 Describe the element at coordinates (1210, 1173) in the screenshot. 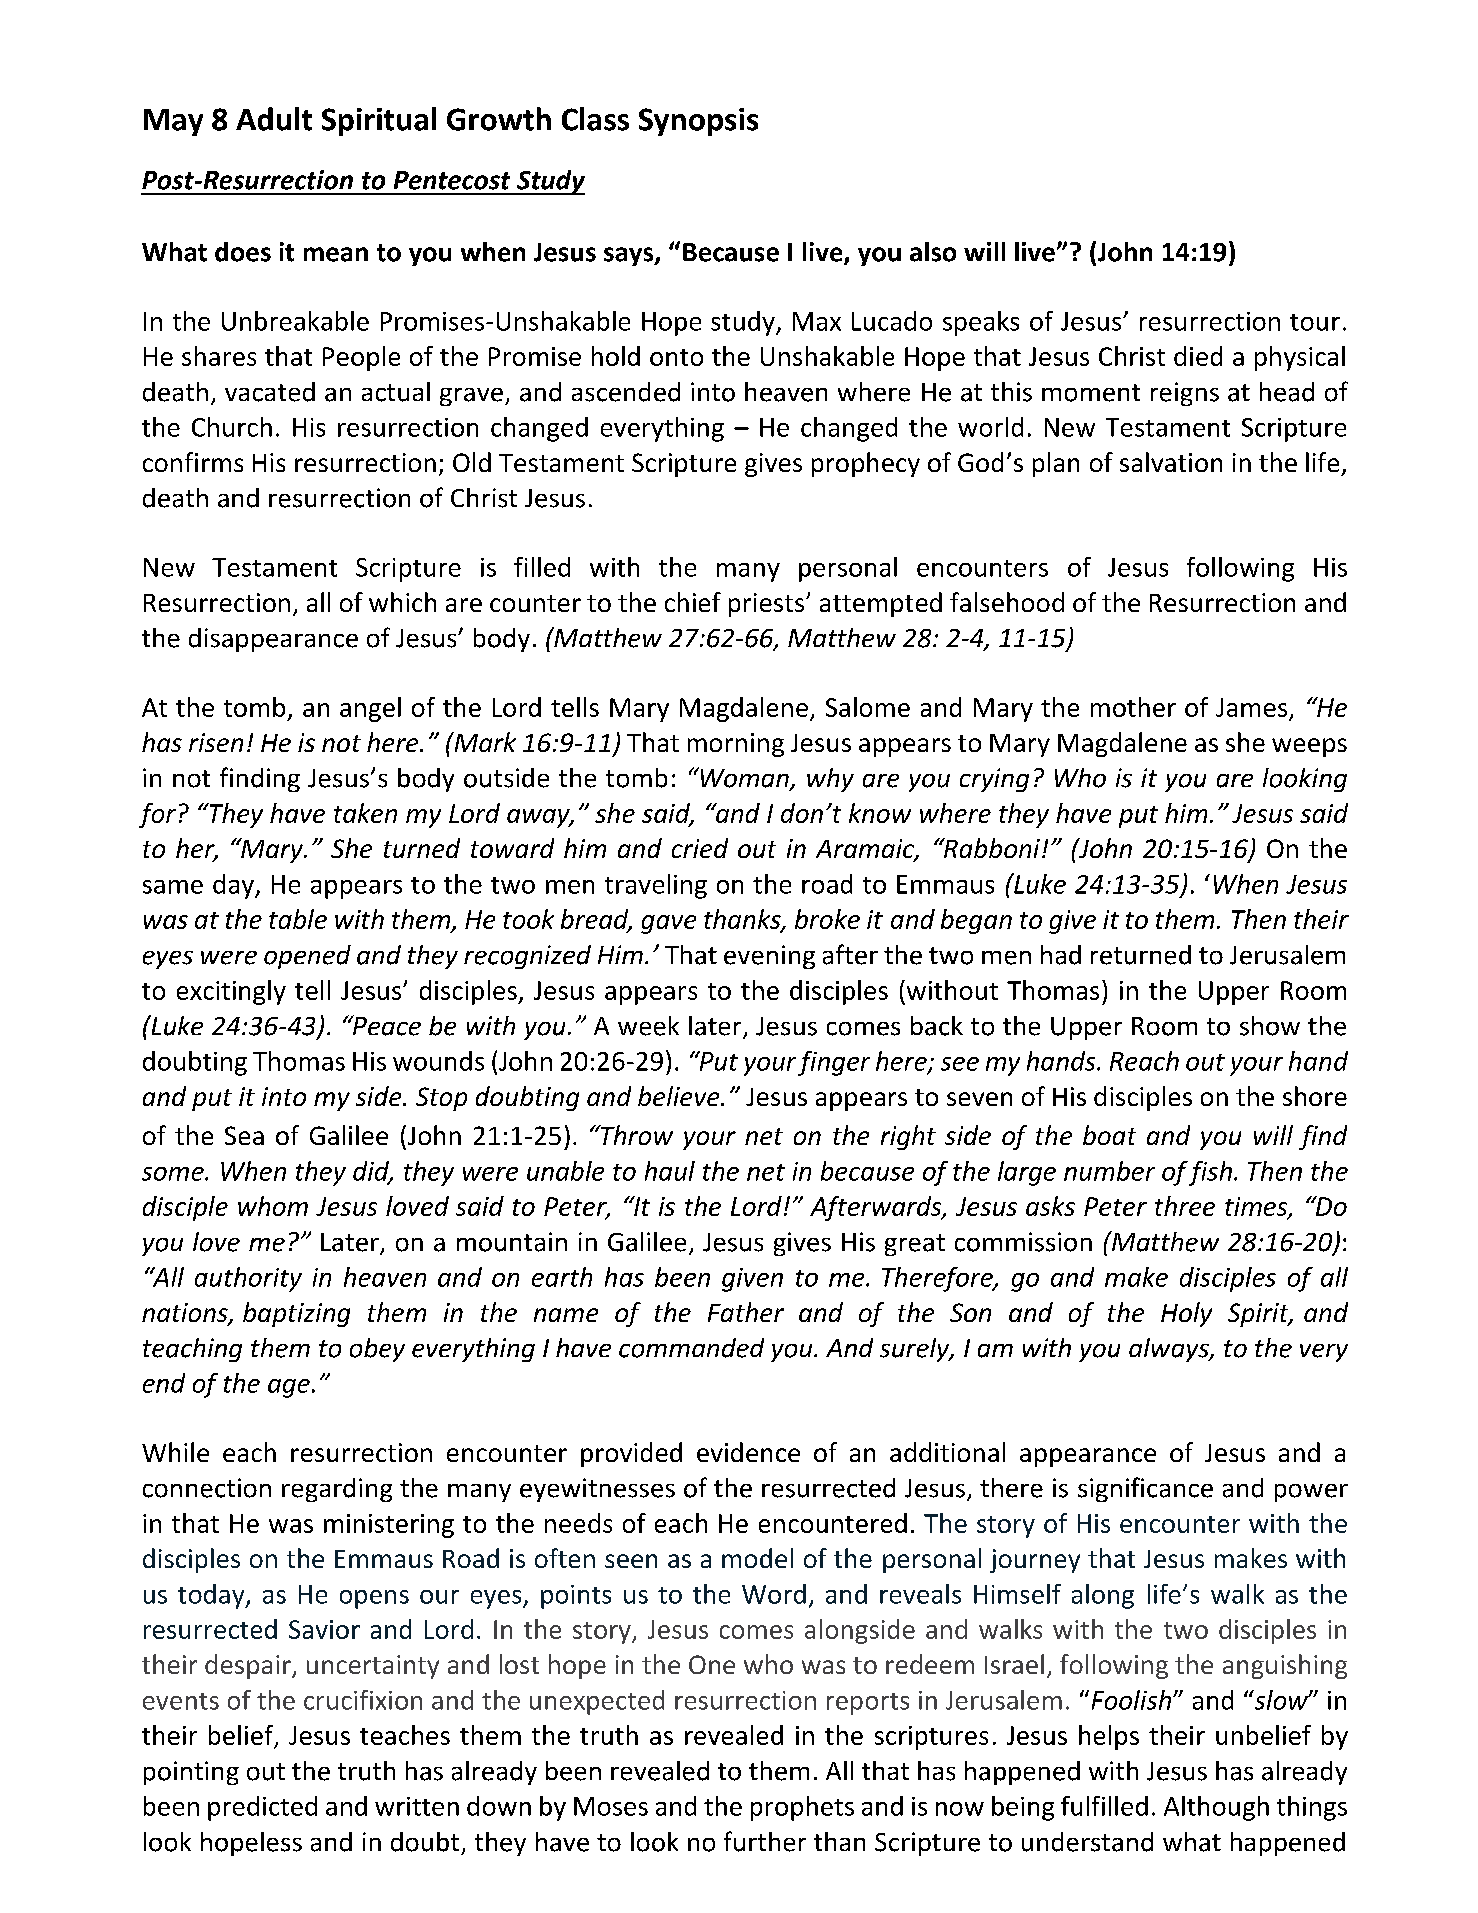

I see `fish` at that location.
